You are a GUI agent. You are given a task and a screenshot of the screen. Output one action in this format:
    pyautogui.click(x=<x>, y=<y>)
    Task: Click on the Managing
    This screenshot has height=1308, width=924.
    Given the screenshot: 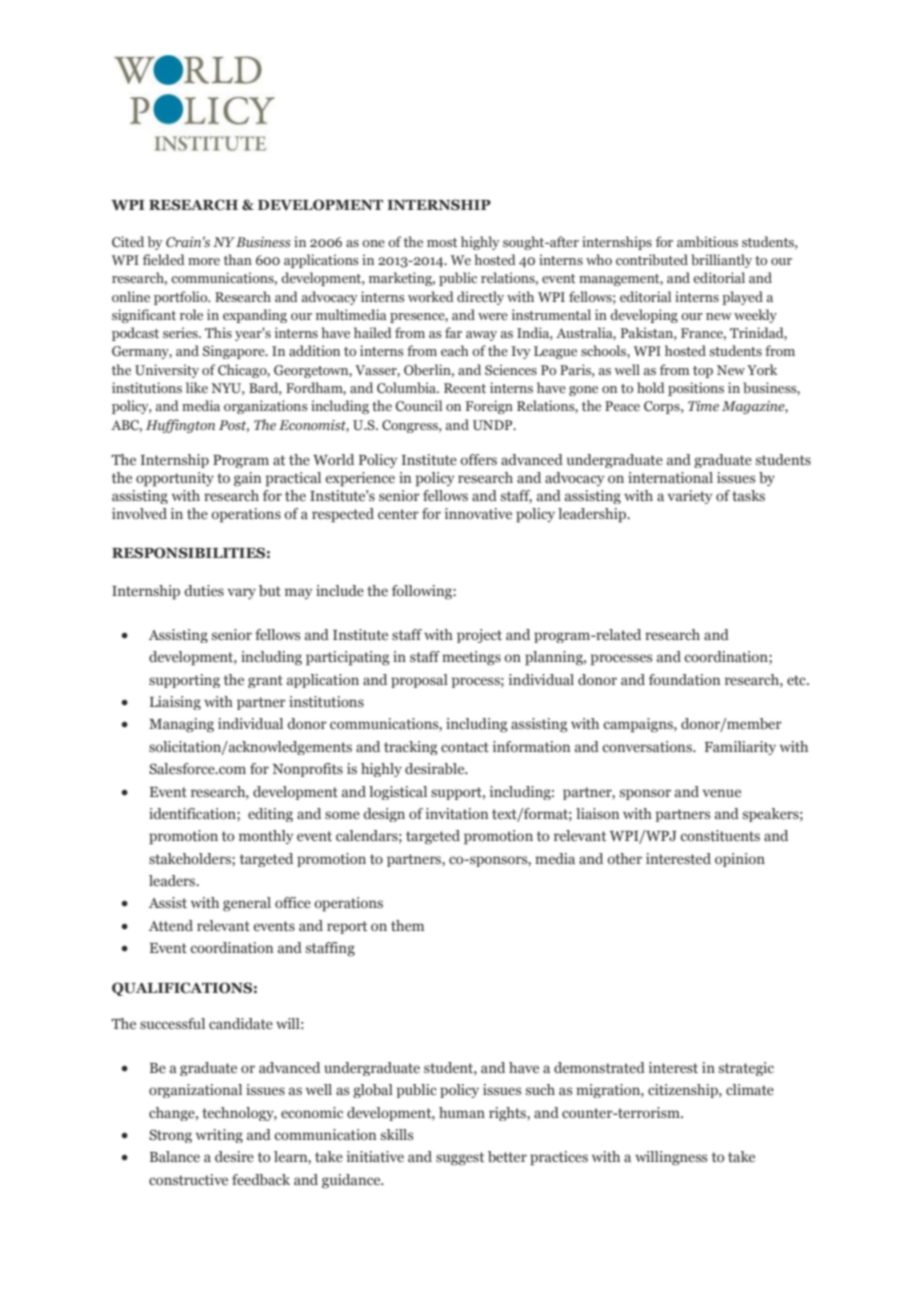 What is the action you would take?
    pyautogui.click(x=181, y=725)
